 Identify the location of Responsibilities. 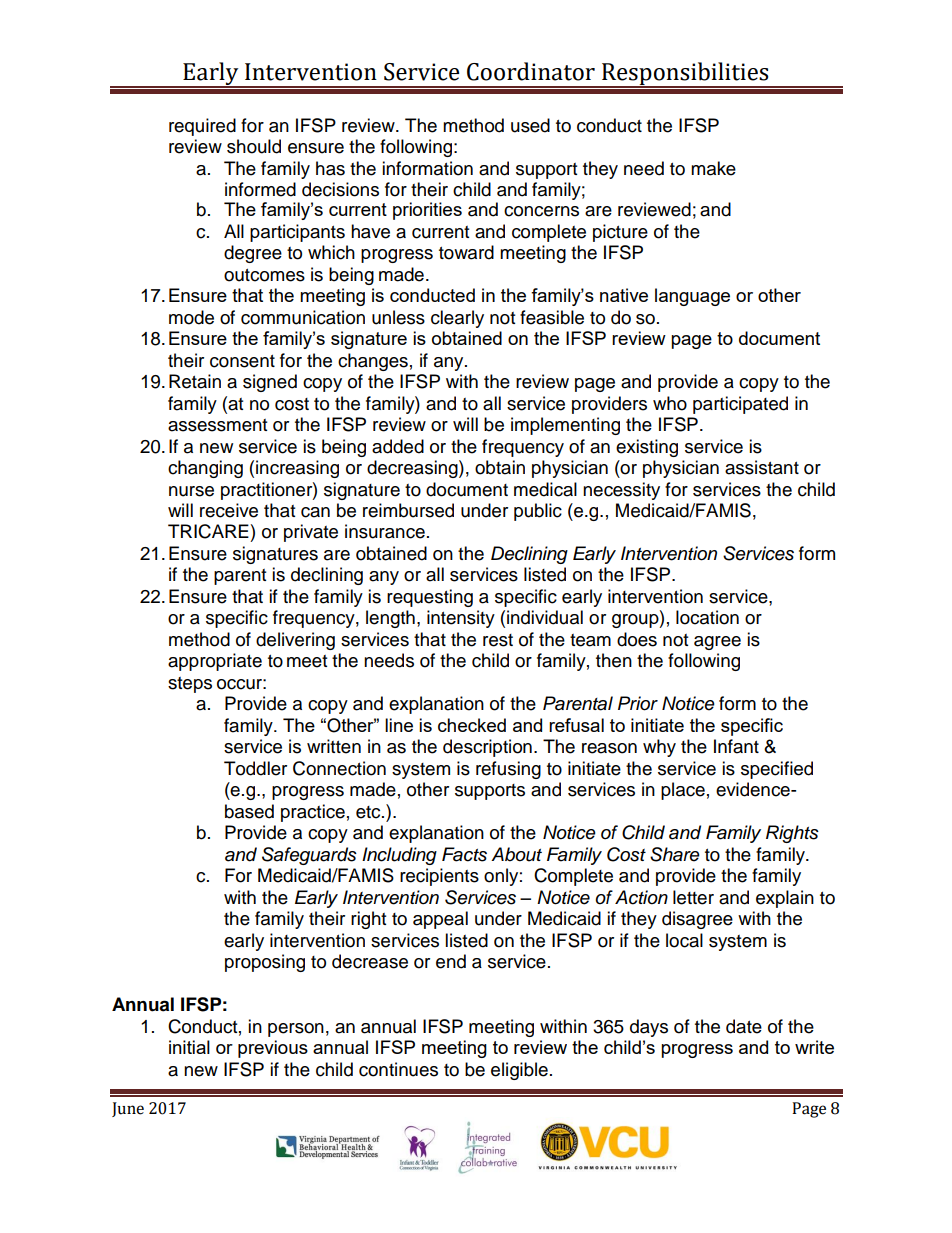
(685, 74).
